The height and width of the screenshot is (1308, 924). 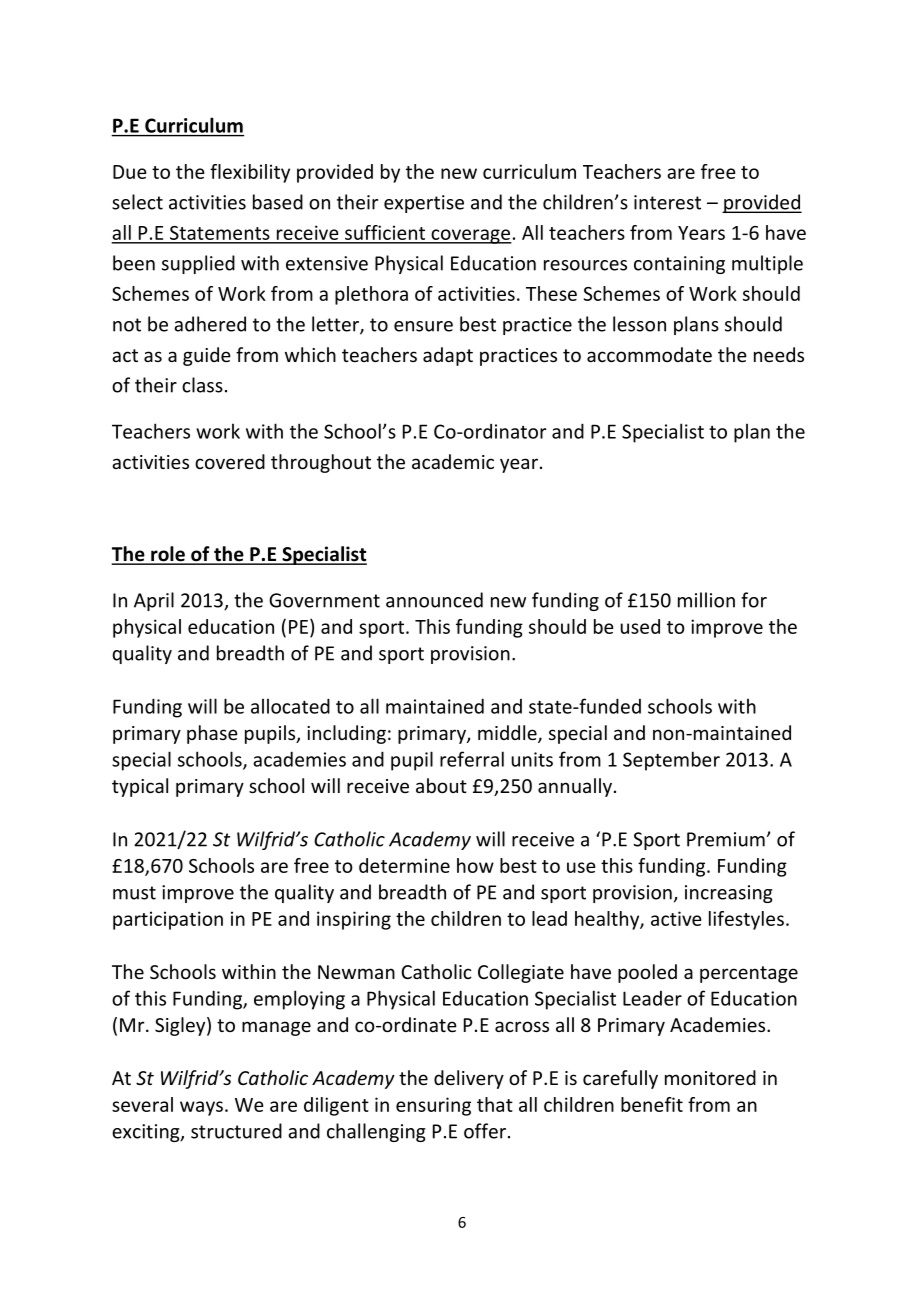 What do you see at coordinates (640, 626) in the screenshot?
I see `used` at bounding box center [640, 626].
